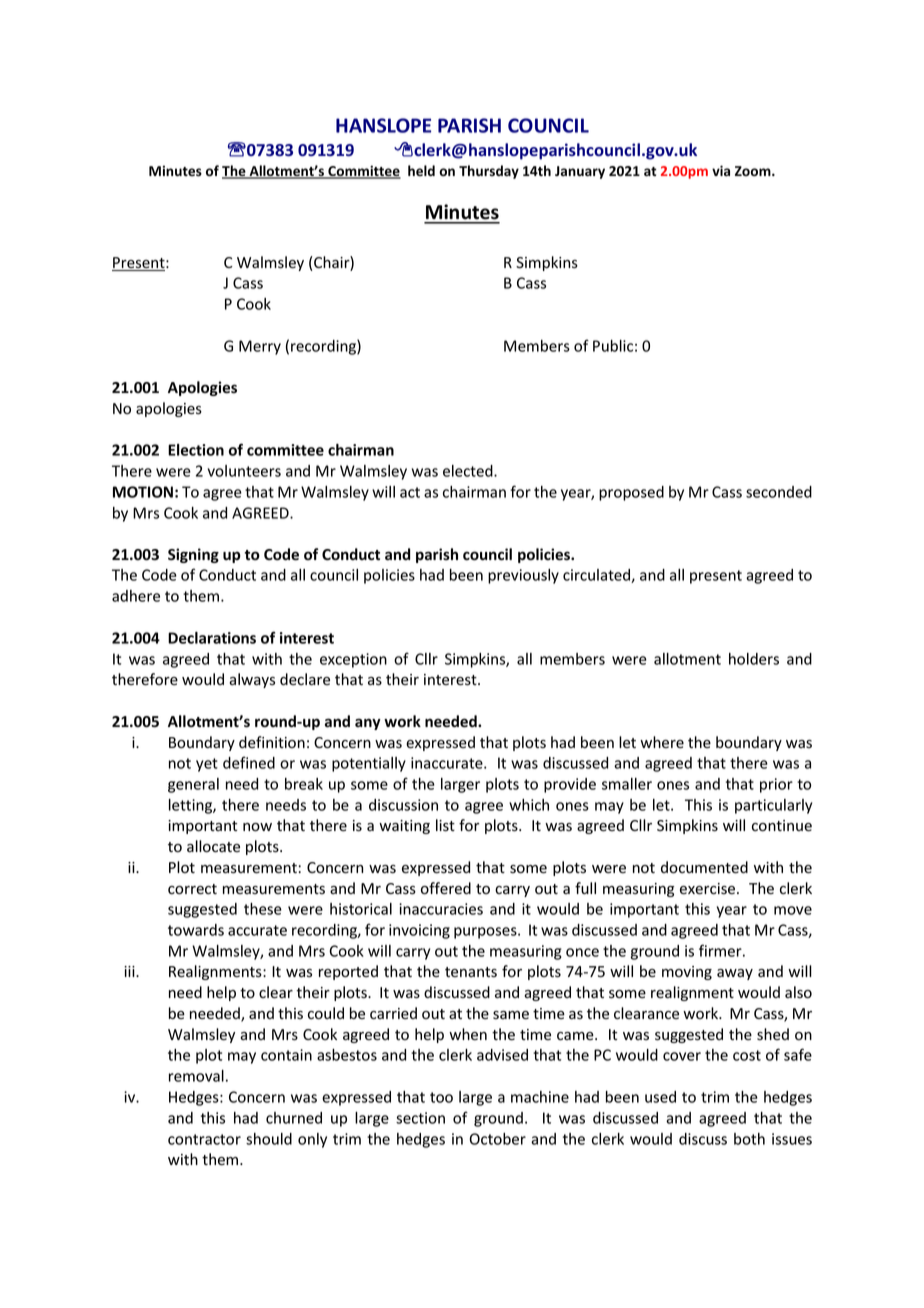  Describe the element at coordinates (489, 172) in the screenshot. I see `Thursday` at that location.
